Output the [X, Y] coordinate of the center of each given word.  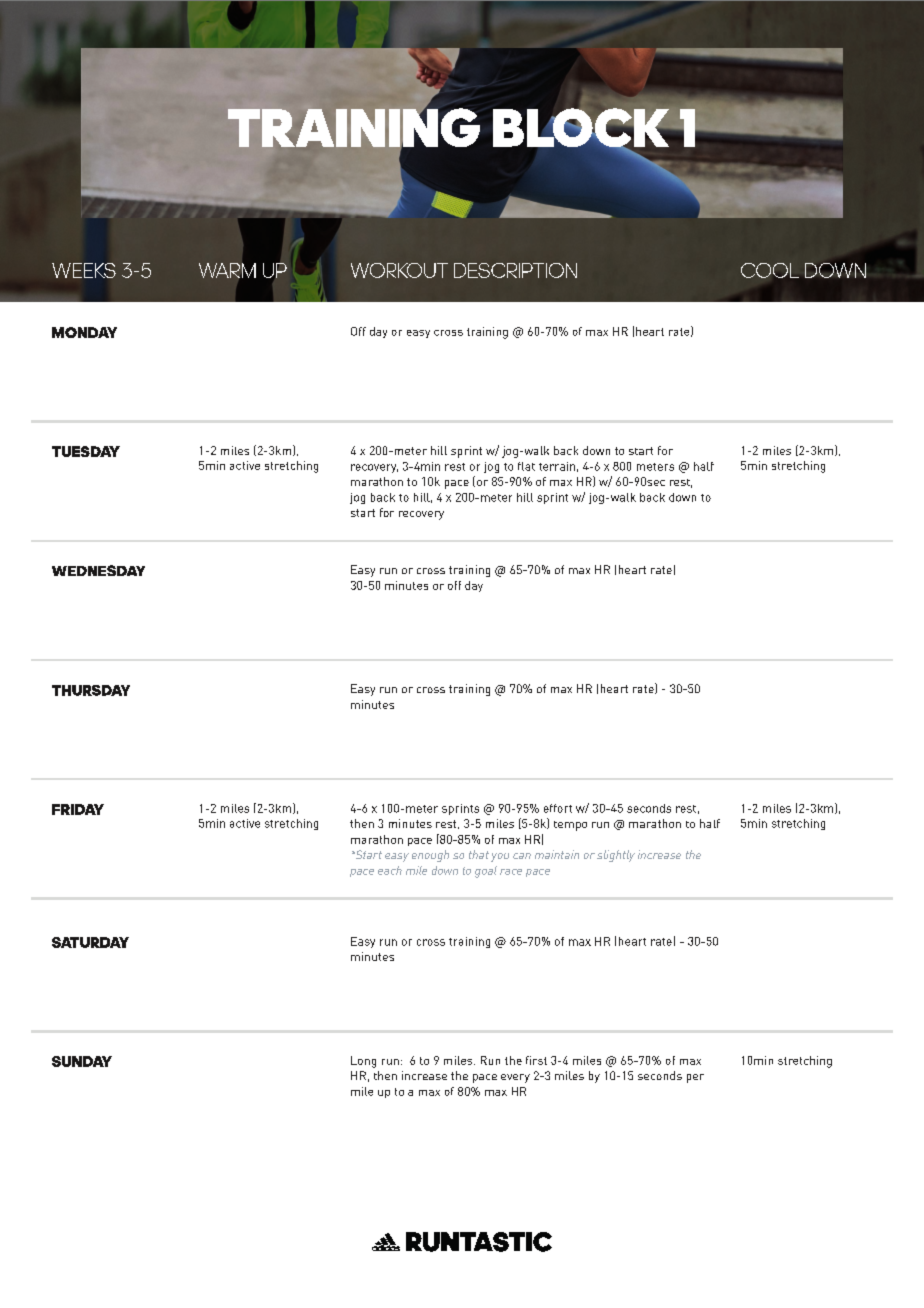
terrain [557, 466]
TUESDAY [86, 451]
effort [558, 808]
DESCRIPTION [515, 270]
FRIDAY [78, 809]
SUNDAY [82, 1061]
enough [430, 856]
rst [540, 1061]
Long [363, 1062]
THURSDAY [91, 690]
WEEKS [84, 270]
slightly [616, 856]
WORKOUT [399, 270]
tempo [570, 826]
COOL [770, 270]
